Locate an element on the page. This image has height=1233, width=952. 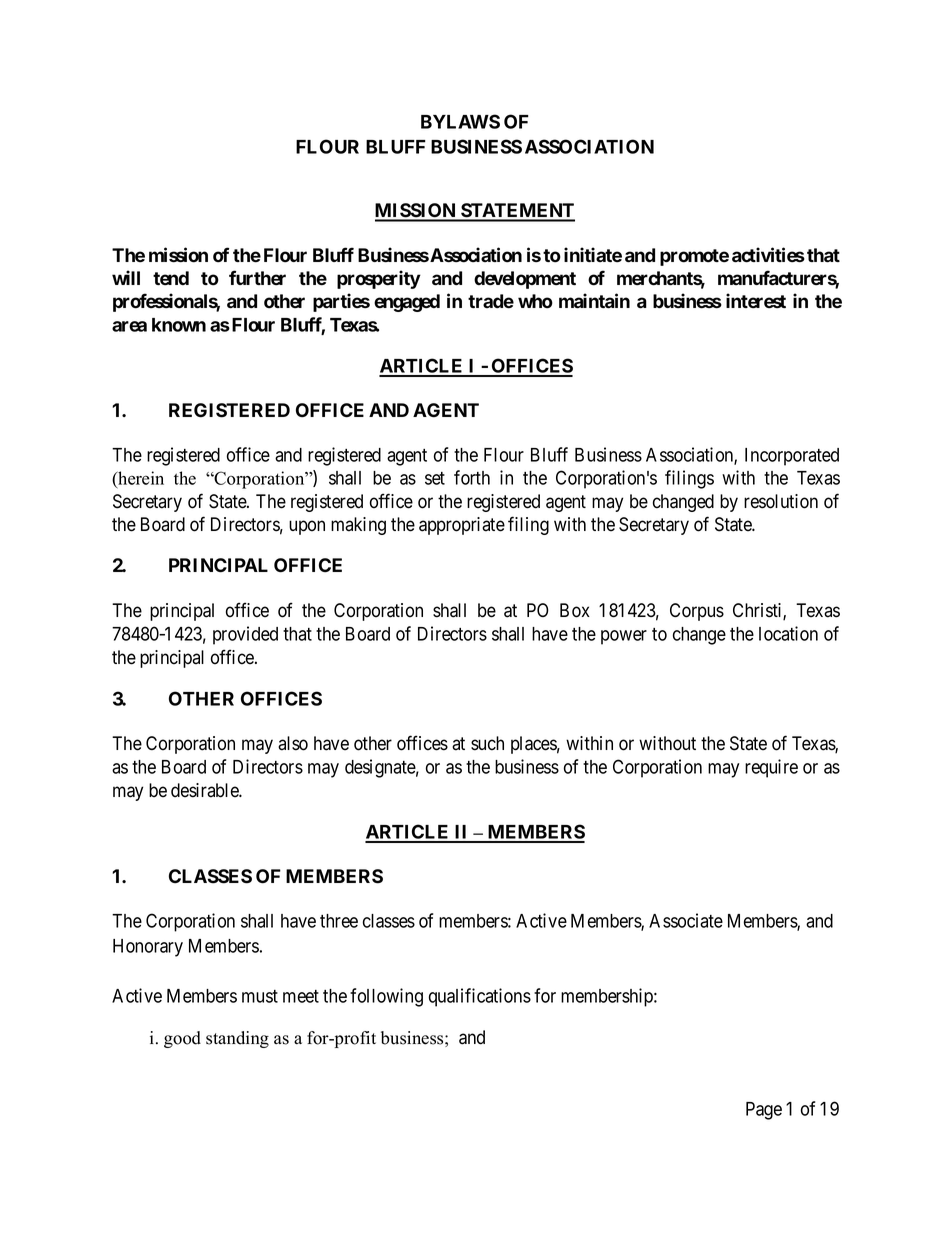
require is located at coordinates (771, 768).
